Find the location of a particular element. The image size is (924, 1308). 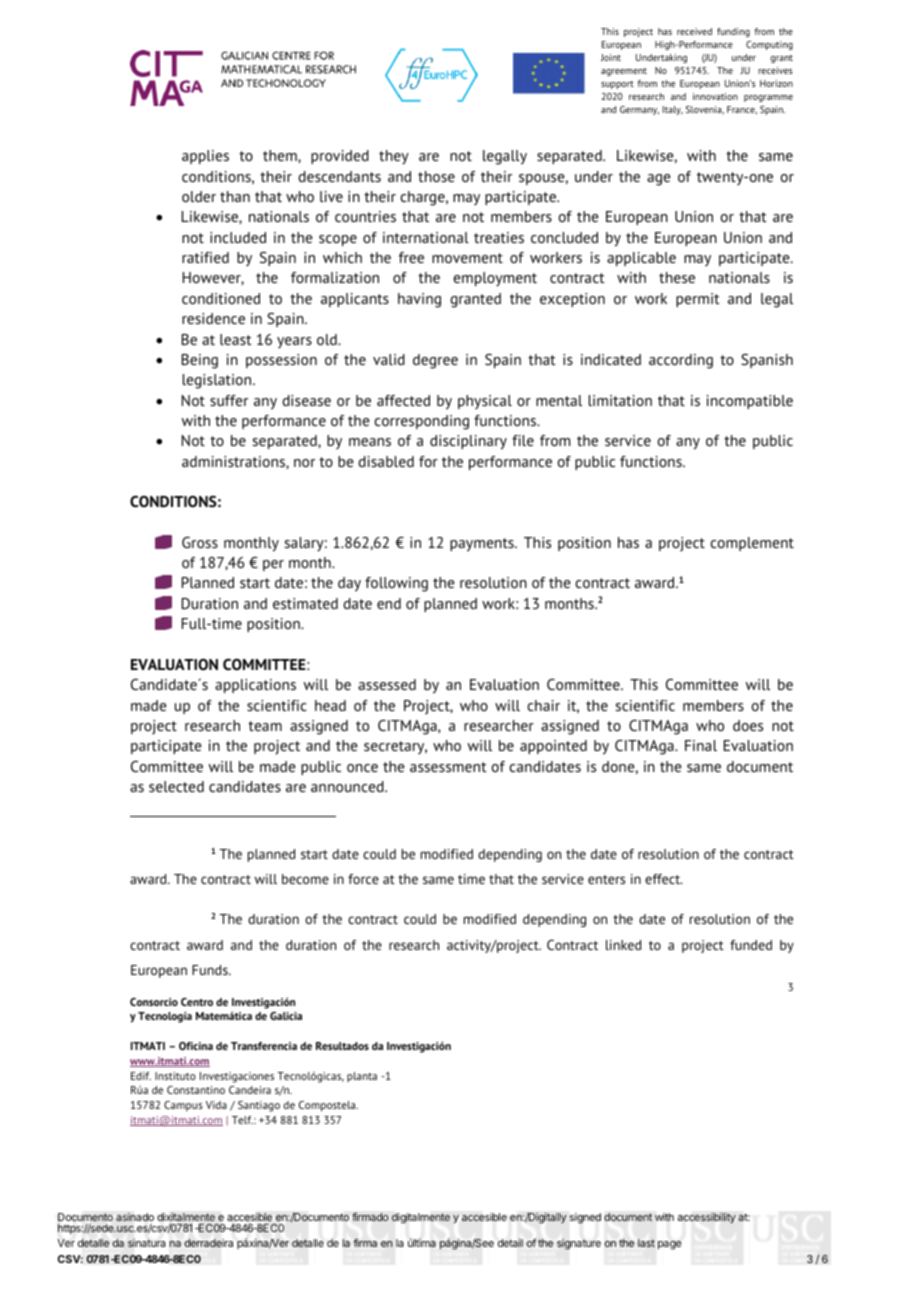

applies is located at coordinates (205, 157).
